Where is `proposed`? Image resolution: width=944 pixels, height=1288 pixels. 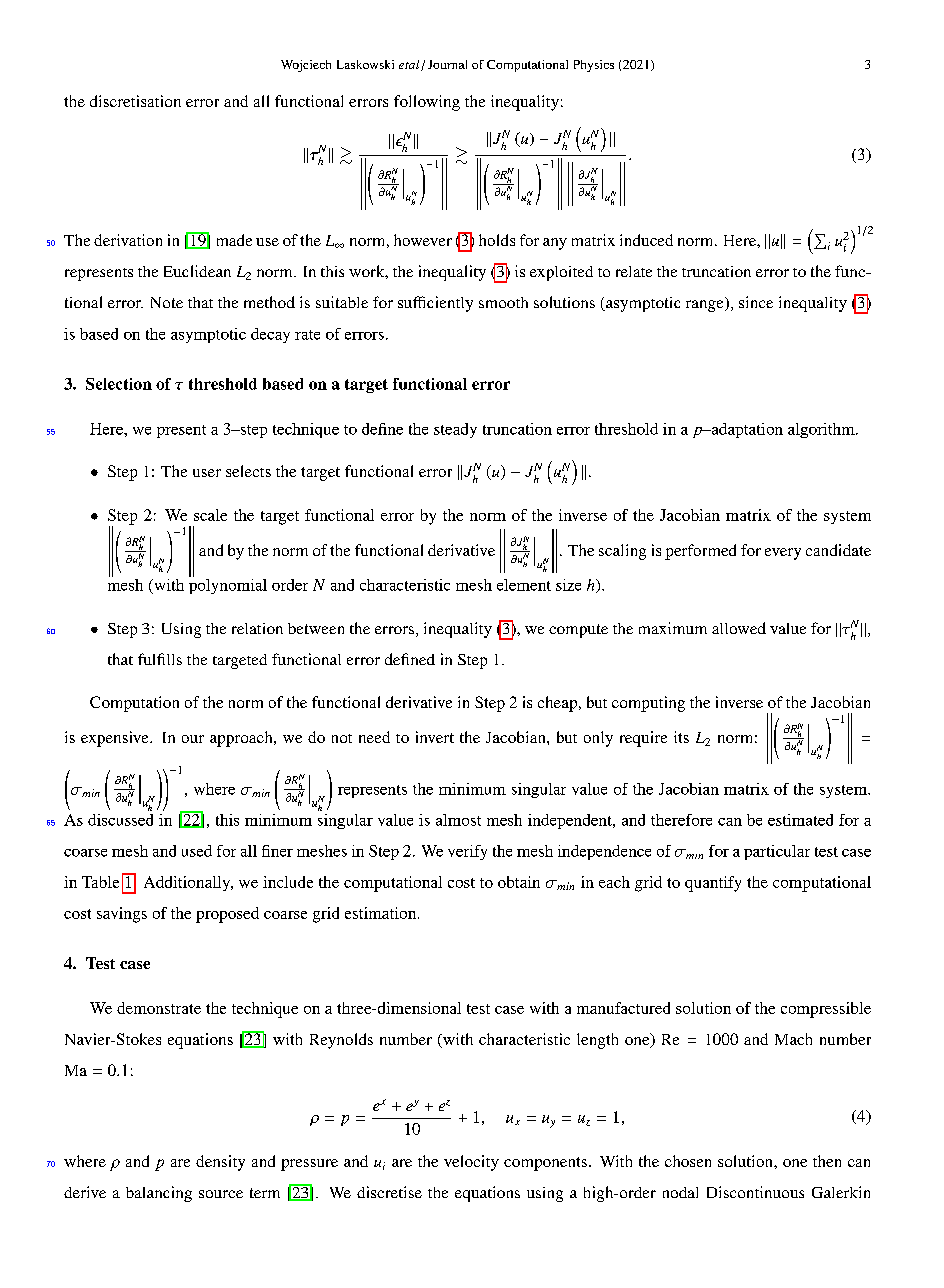 proposed is located at coordinates (227, 915).
